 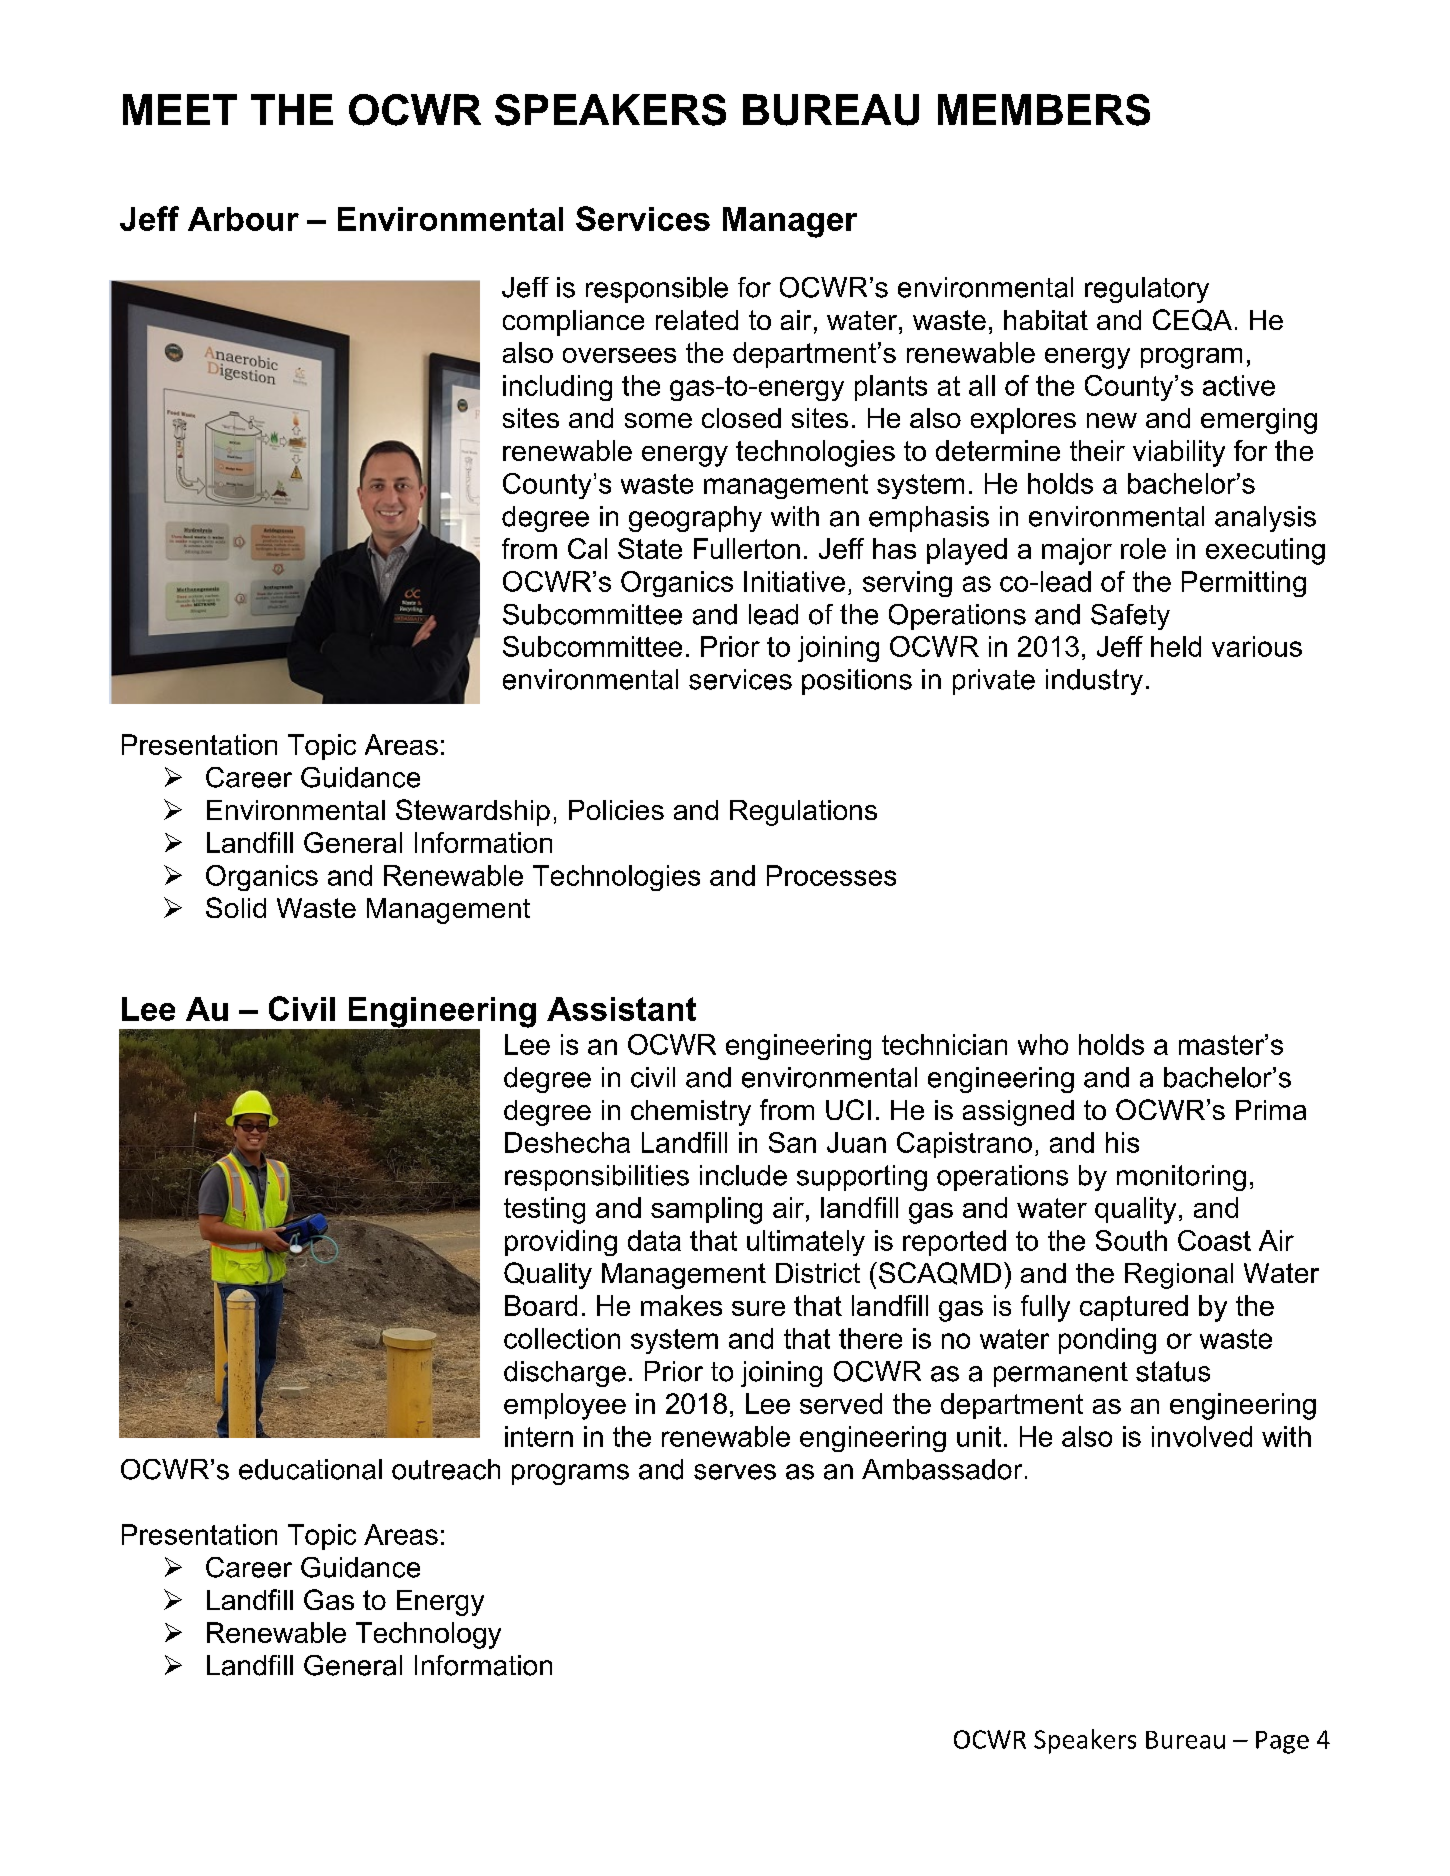 What do you see at coordinates (1044, 110) in the document?
I see `MEMBERS` at bounding box center [1044, 110].
